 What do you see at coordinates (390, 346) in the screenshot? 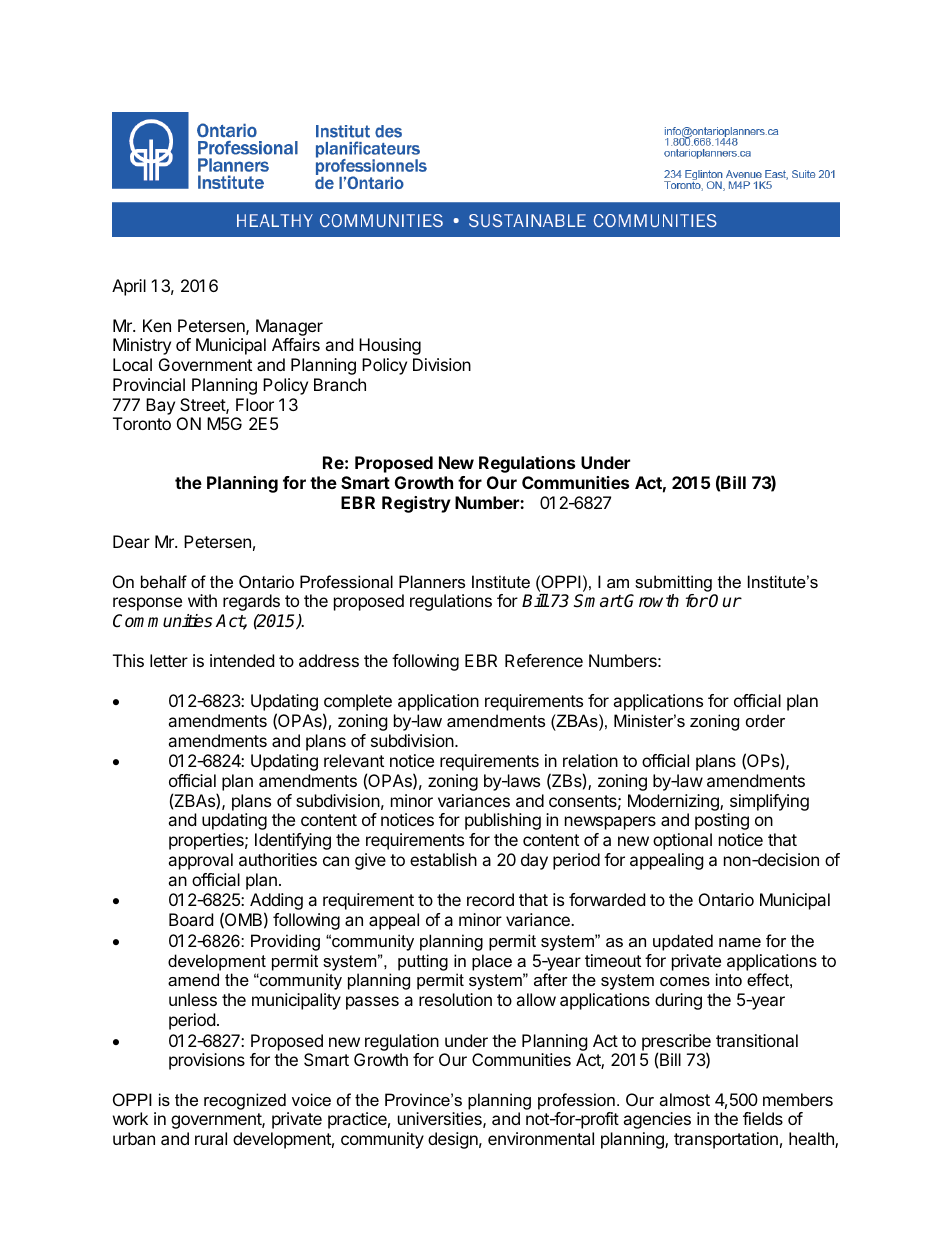
I see `Housing` at bounding box center [390, 346].
